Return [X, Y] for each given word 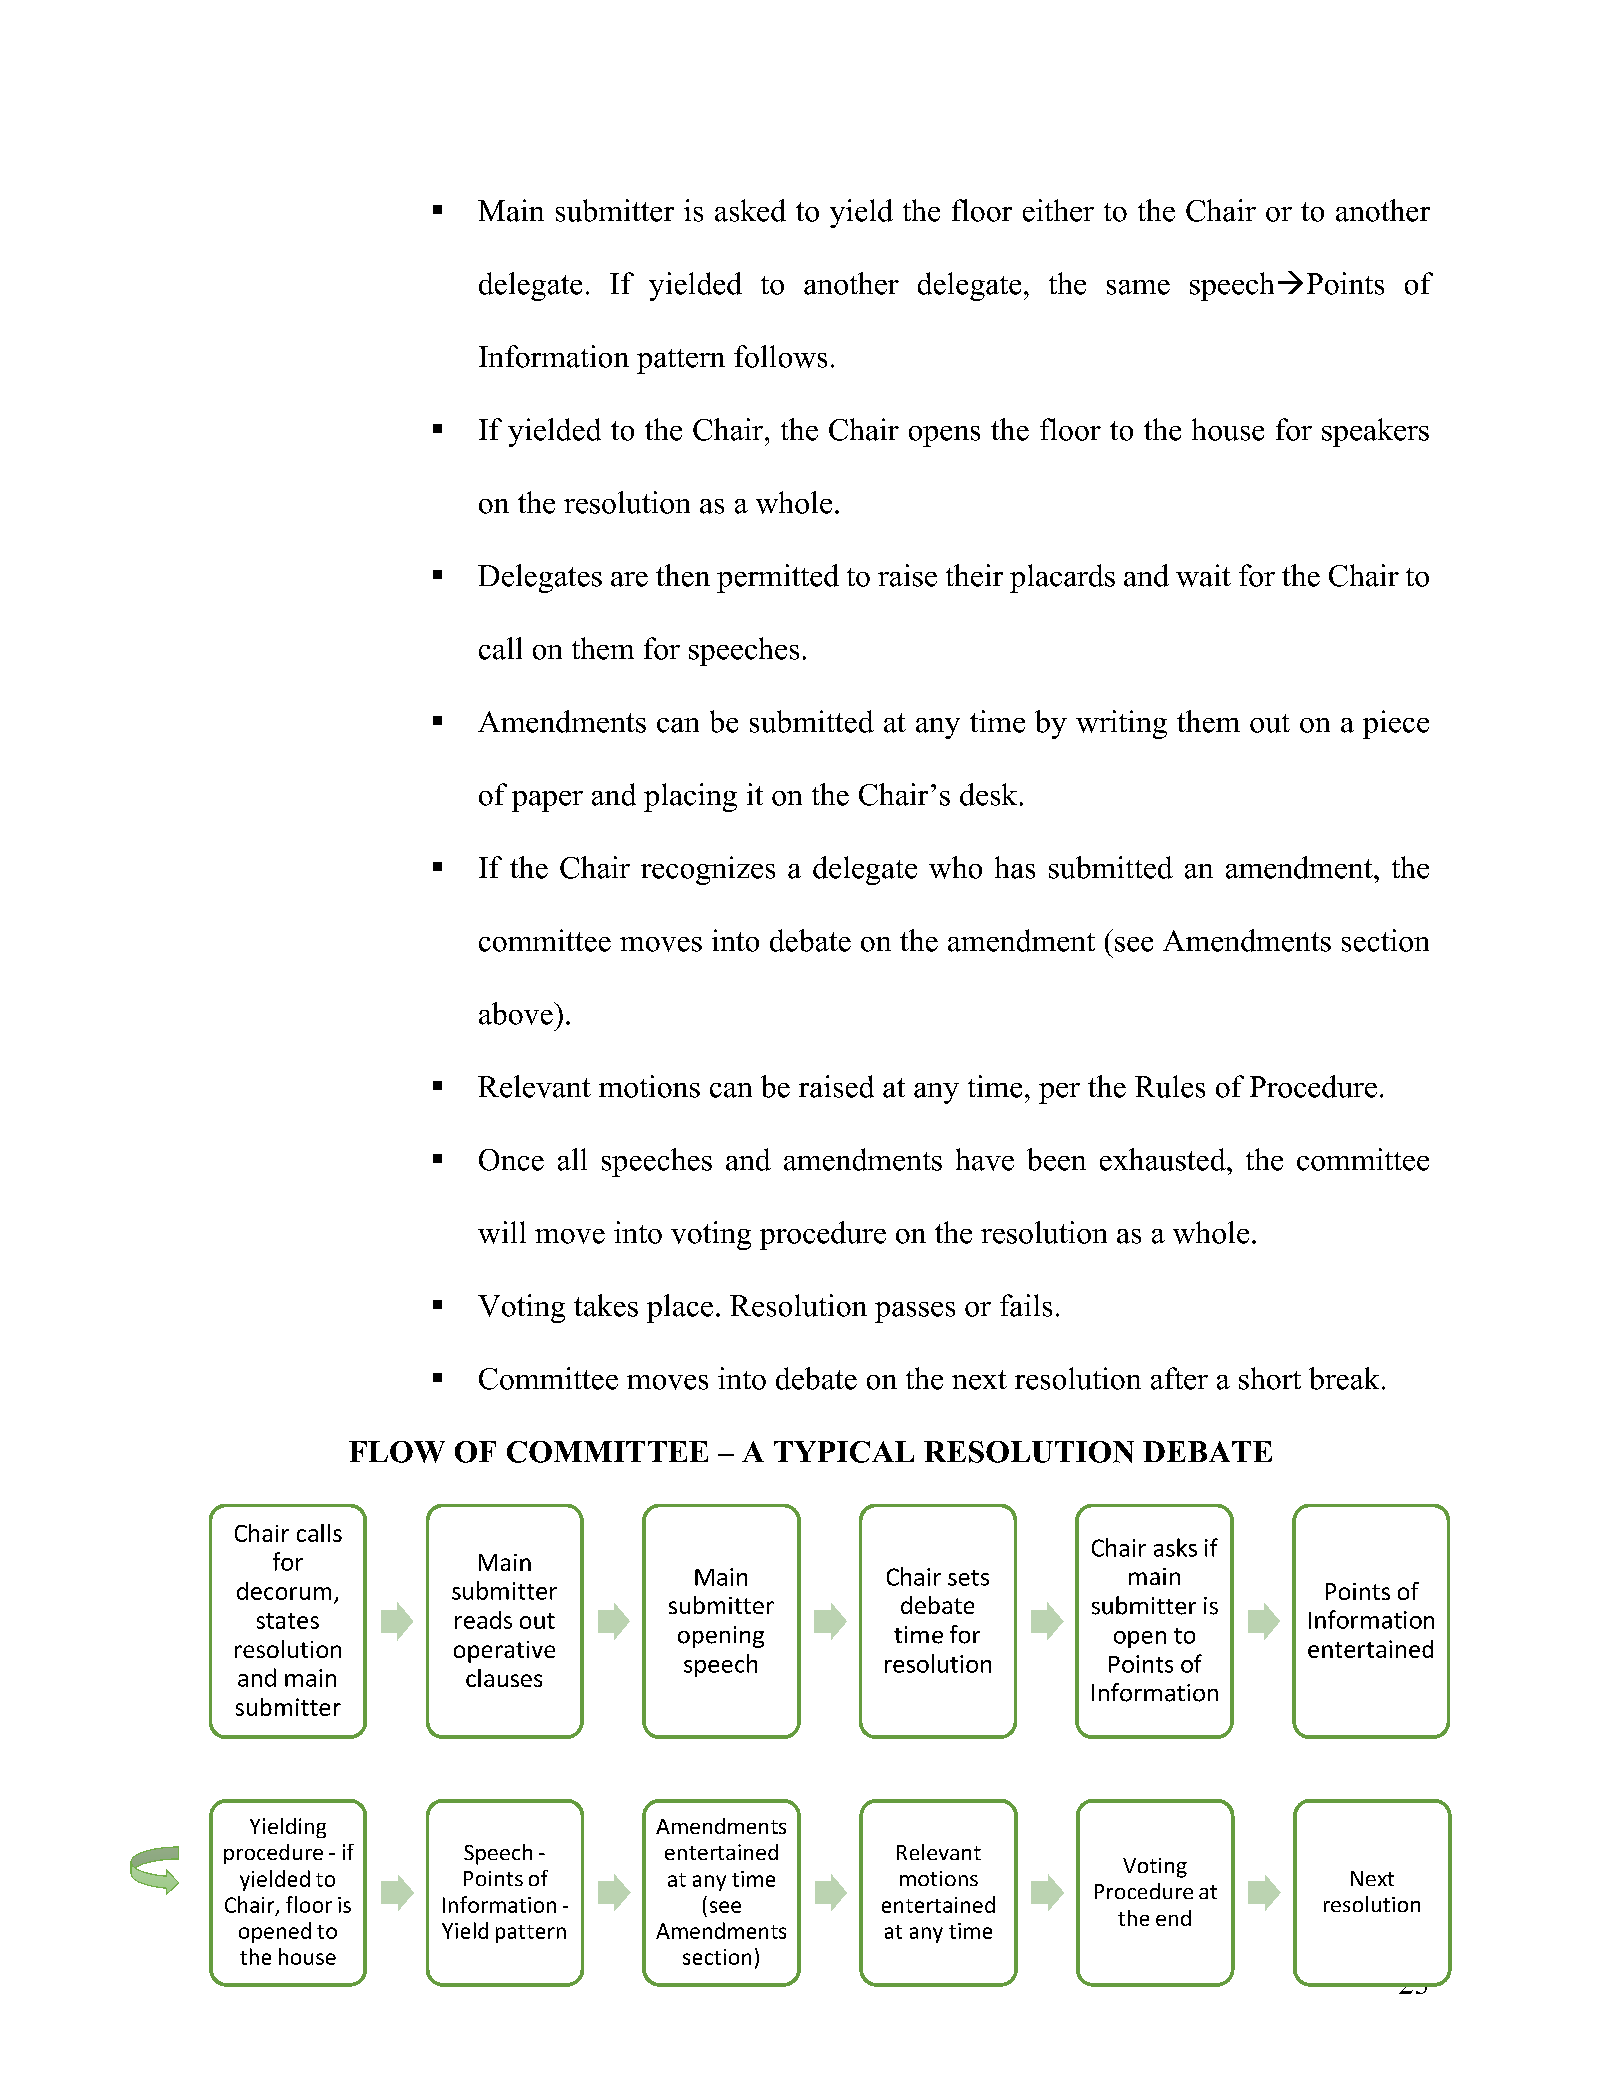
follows [780, 356]
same [1138, 287]
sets [968, 1578]
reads [483, 1620]
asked [750, 210]
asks [1175, 1547]
